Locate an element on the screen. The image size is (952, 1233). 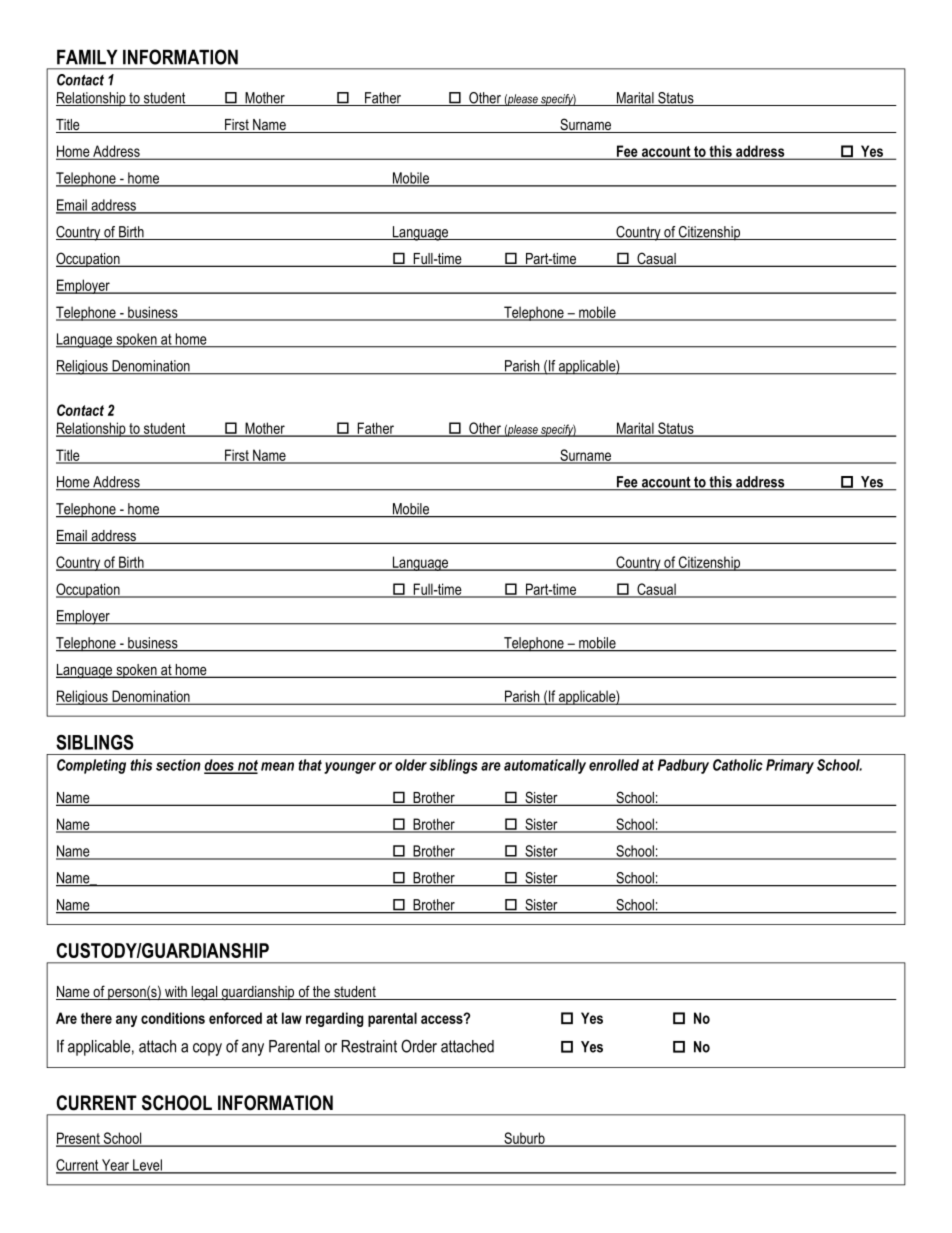
enrolled is located at coordinates (614, 765).
